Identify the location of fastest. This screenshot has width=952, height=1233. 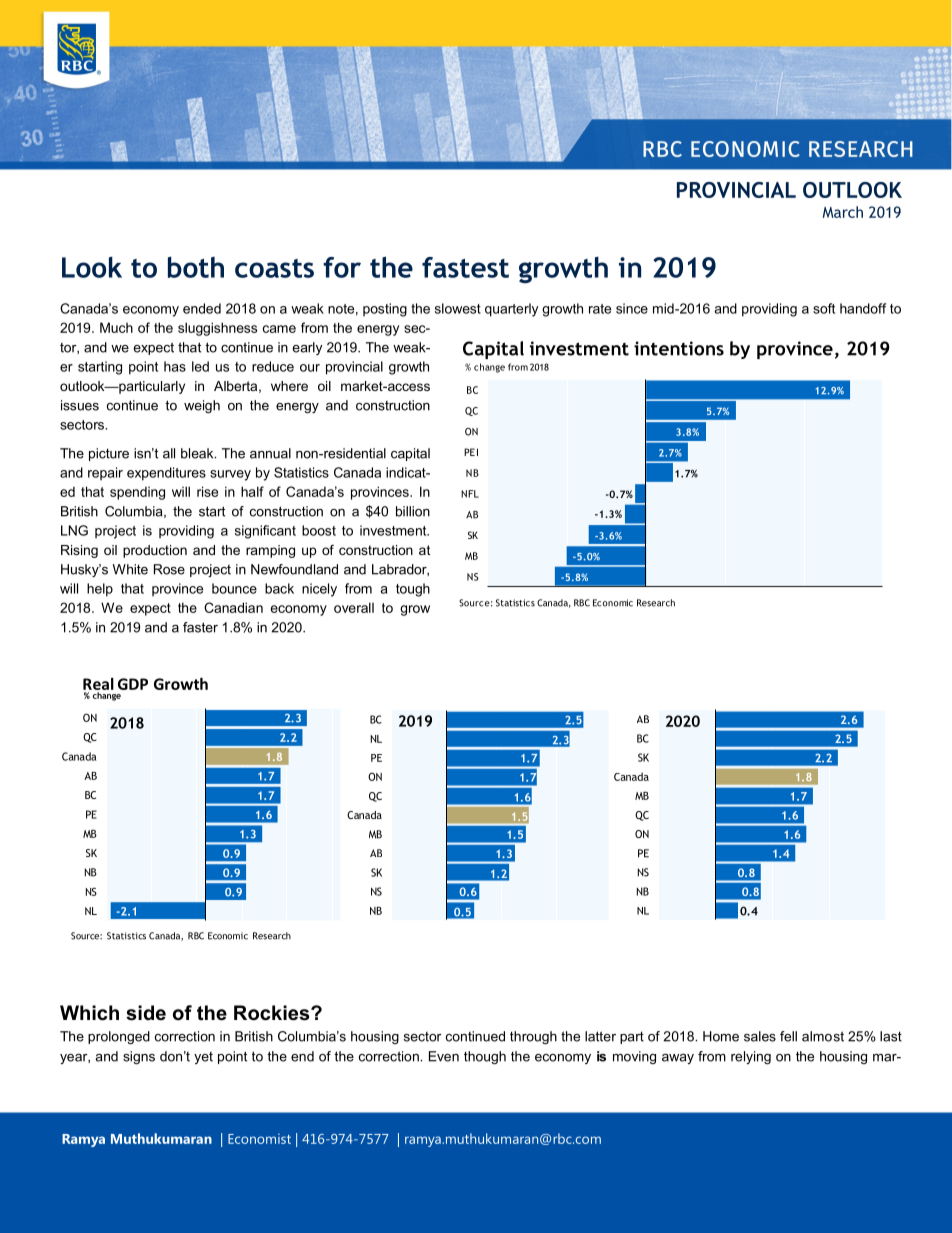
(465, 267).
